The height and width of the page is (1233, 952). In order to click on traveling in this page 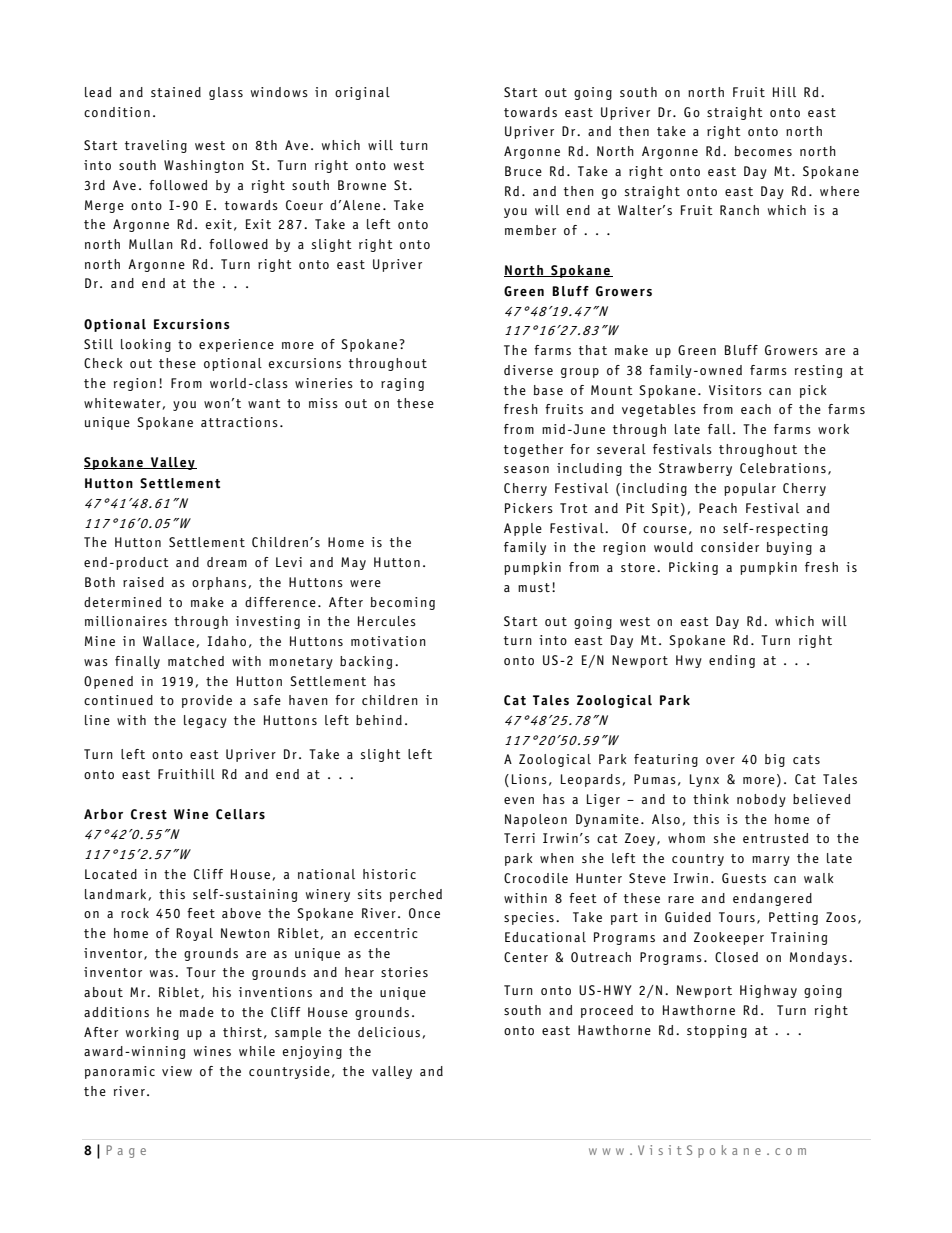, I will do `click(156, 146)`.
